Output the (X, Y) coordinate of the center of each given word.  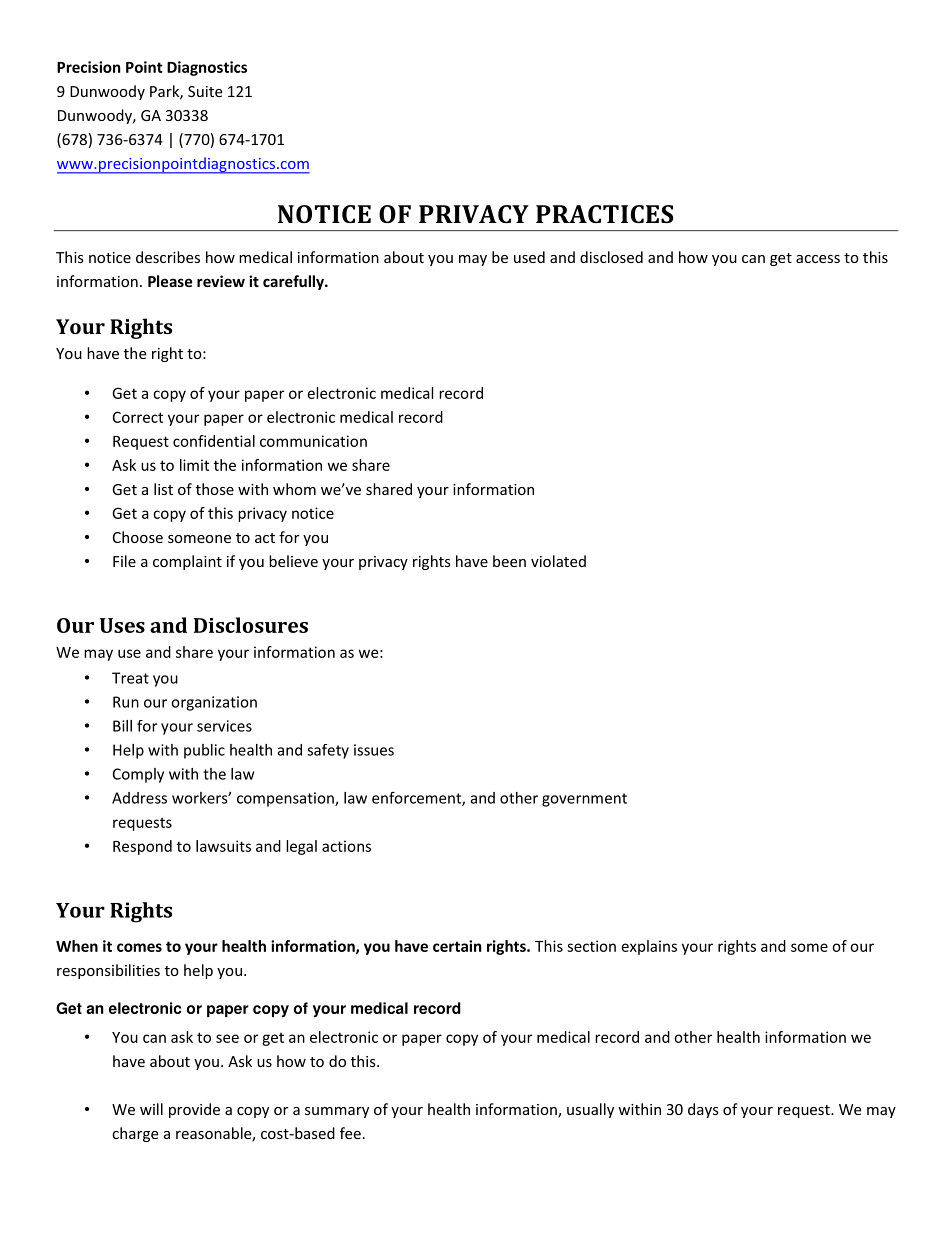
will (151, 1109)
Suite (205, 91)
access (818, 259)
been (509, 561)
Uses (122, 625)
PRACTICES (604, 214)
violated (558, 561)
